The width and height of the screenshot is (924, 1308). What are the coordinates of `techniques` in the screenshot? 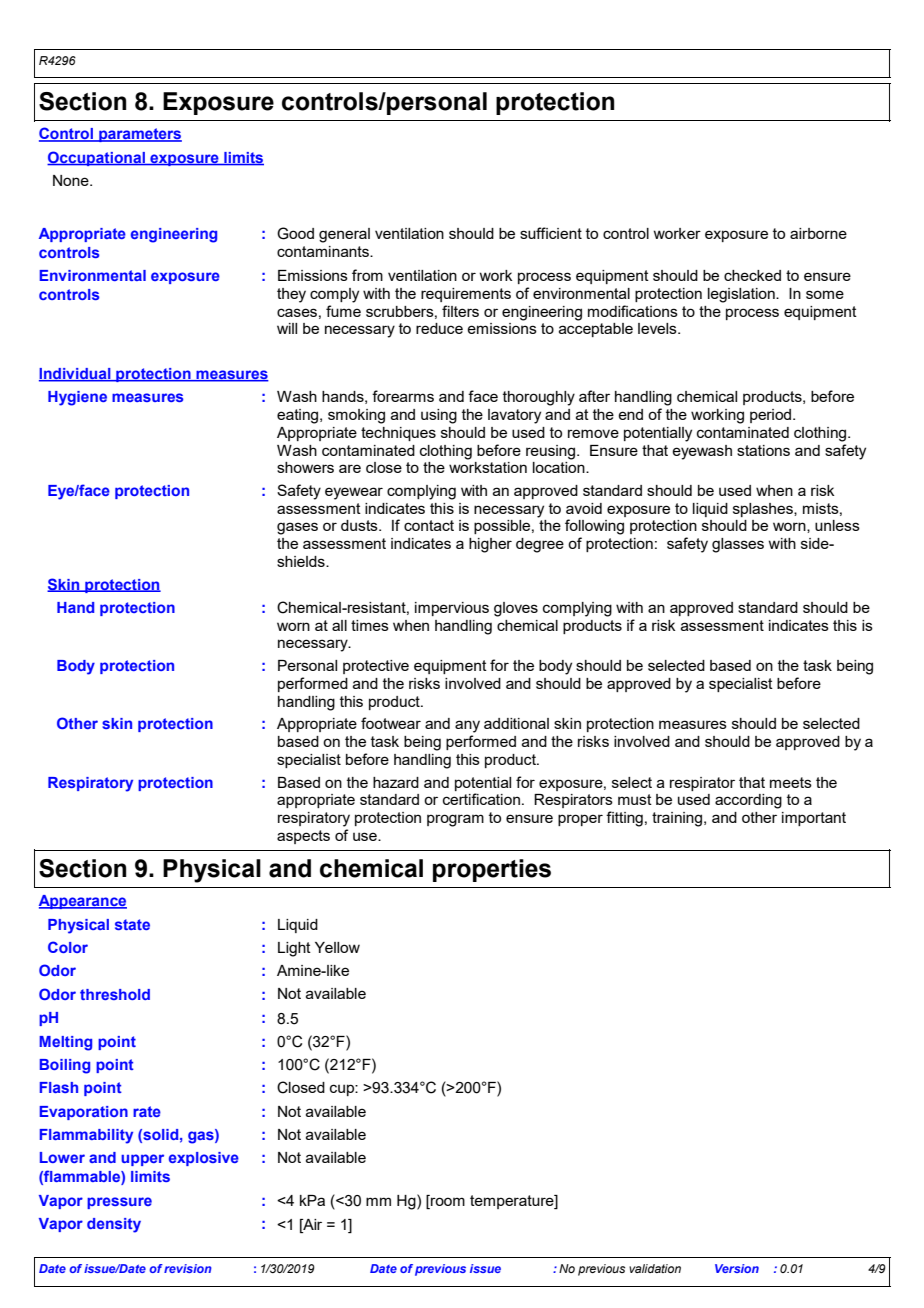 It's located at (398, 434).
